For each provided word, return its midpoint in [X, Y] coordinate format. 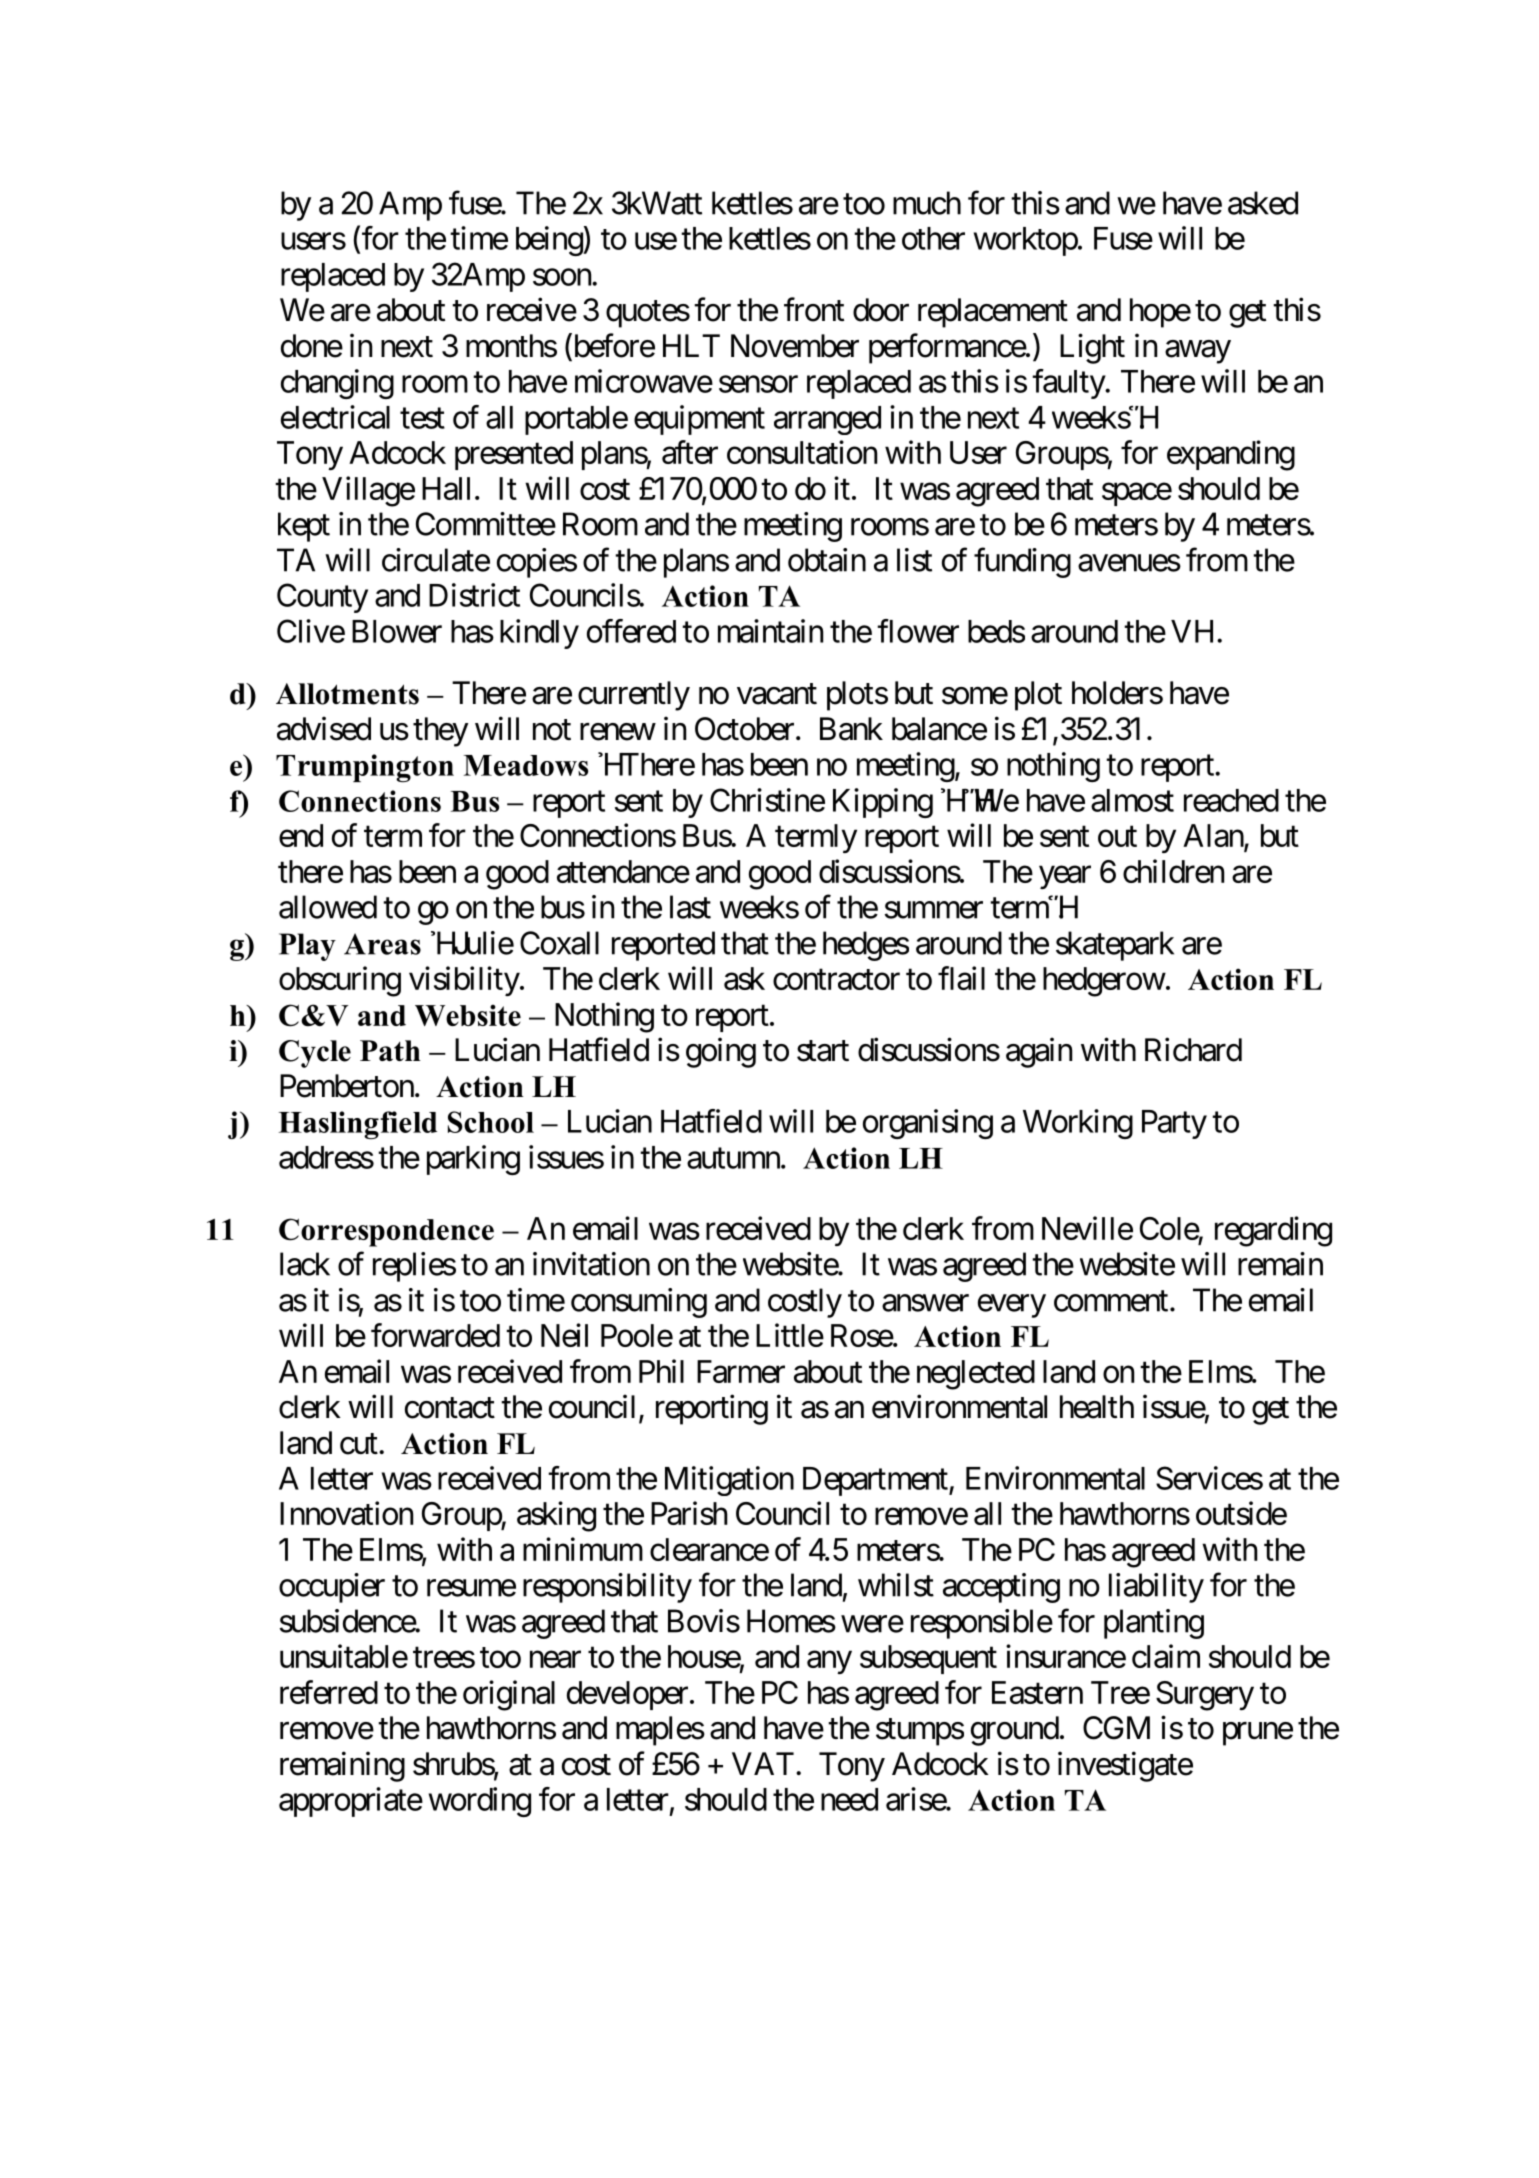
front [814, 309]
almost [1132, 800]
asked [1263, 203]
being [550, 241]
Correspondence [386, 1232]
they [440, 732]
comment [1111, 1301]
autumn [733, 1158]
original [509, 1695]
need [849, 1799]
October [744, 729]
